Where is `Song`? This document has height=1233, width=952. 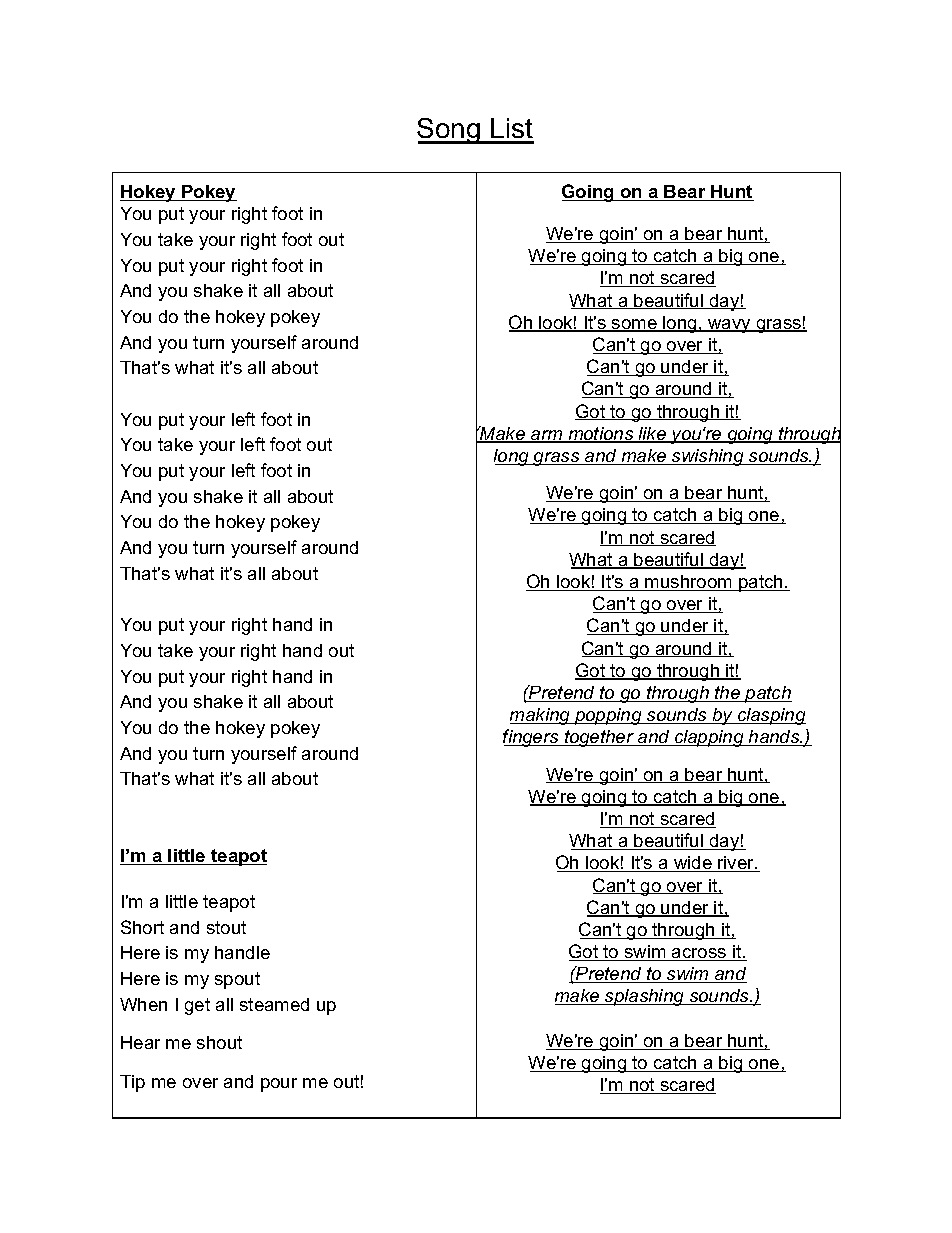
Song is located at coordinates (449, 131).
